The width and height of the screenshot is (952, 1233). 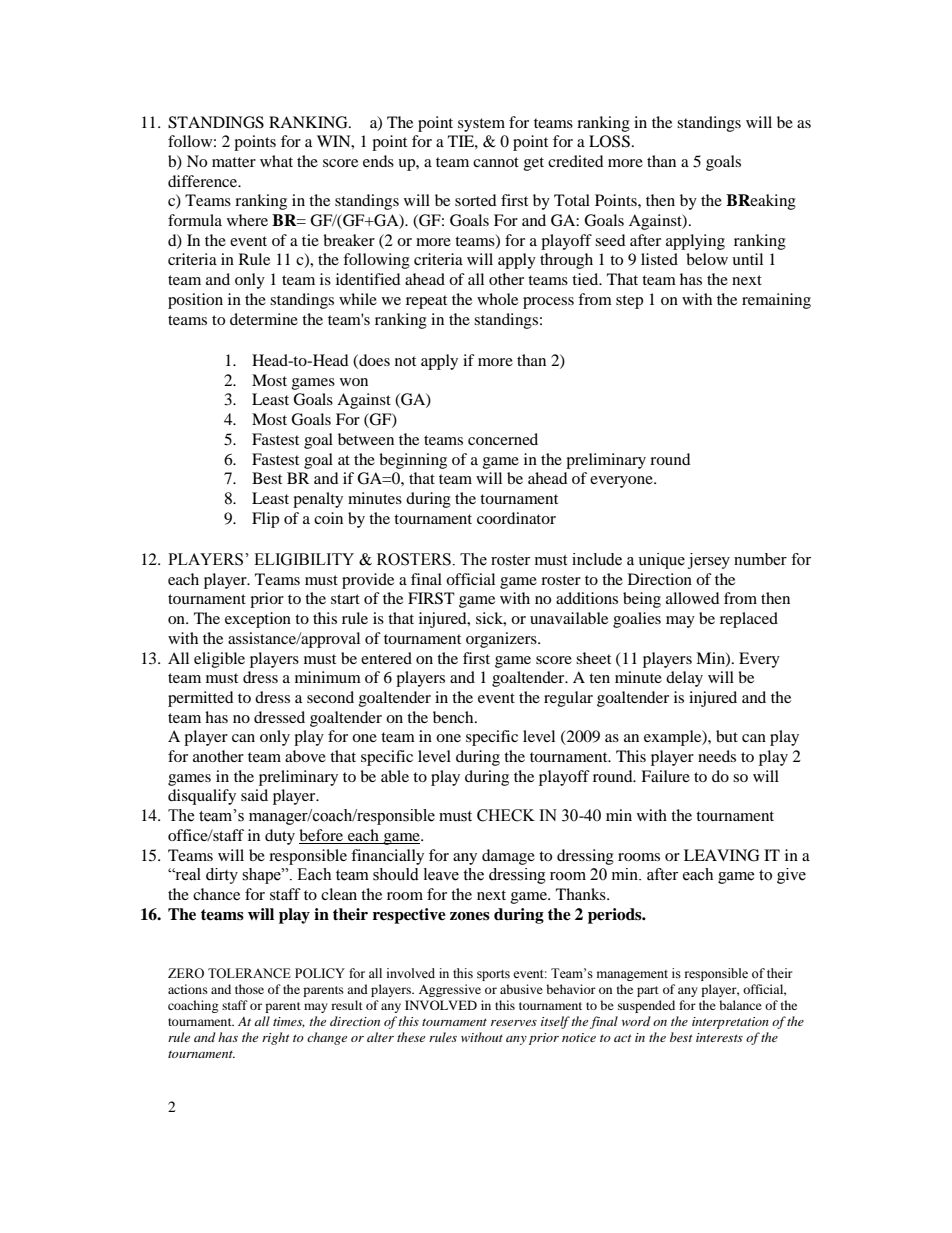 What do you see at coordinates (514, 1023) in the screenshot?
I see `reserves` at bounding box center [514, 1023].
